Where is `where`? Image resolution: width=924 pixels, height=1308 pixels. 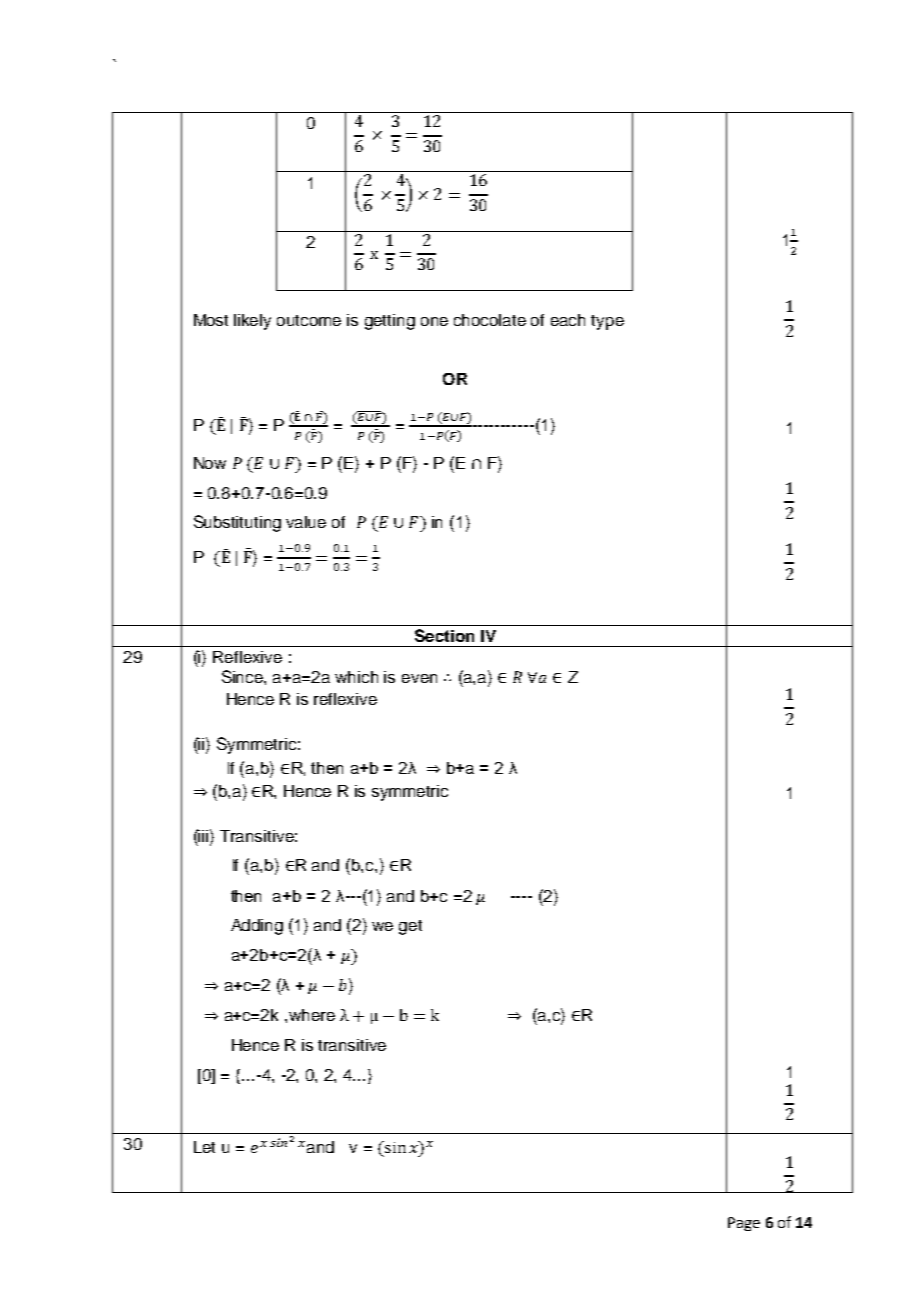
where is located at coordinates (312, 1015).
